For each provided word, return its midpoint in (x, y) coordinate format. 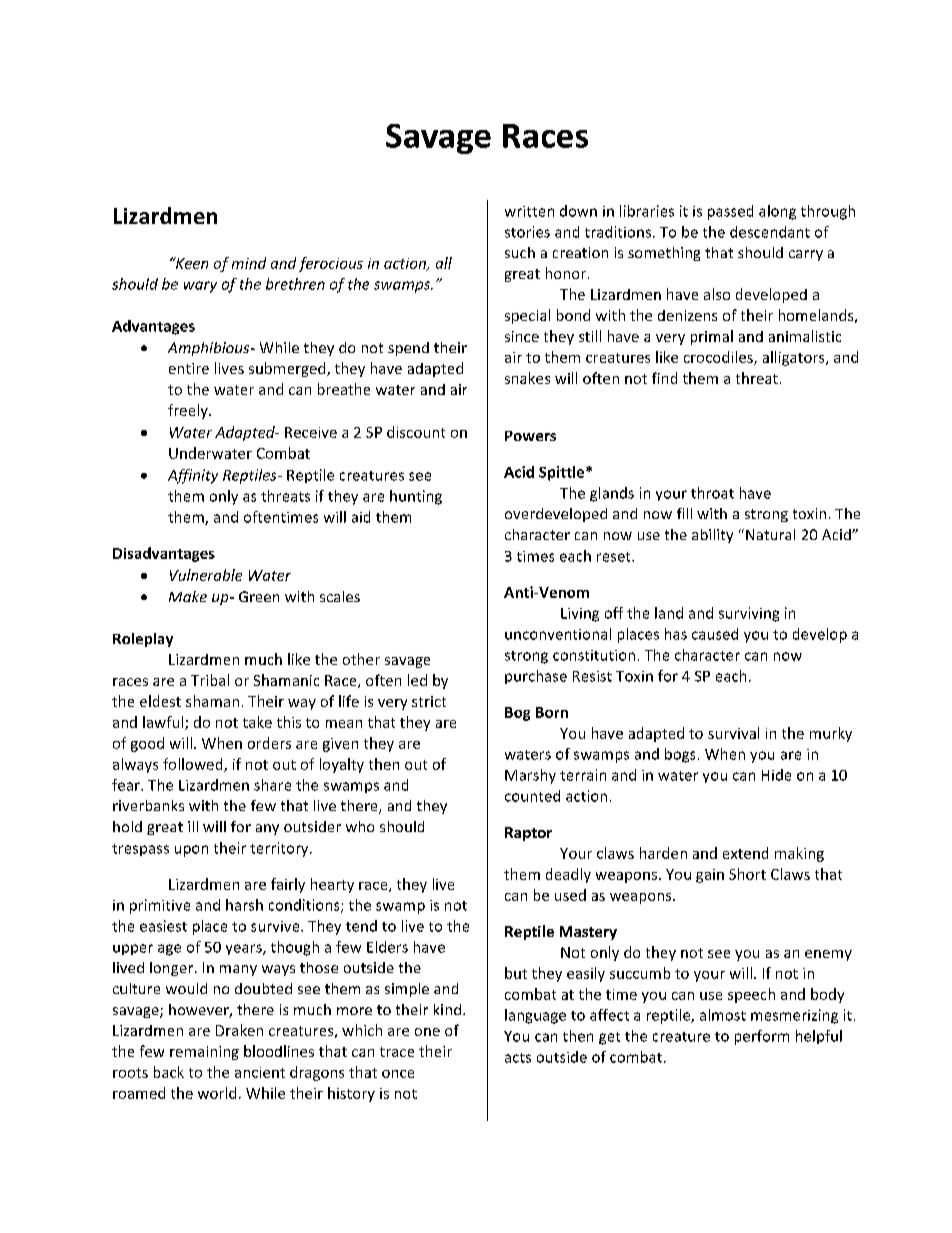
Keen (190, 263)
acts (518, 1058)
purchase (536, 677)
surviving (749, 614)
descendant (770, 232)
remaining (204, 1053)
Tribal (210, 680)
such (520, 252)
